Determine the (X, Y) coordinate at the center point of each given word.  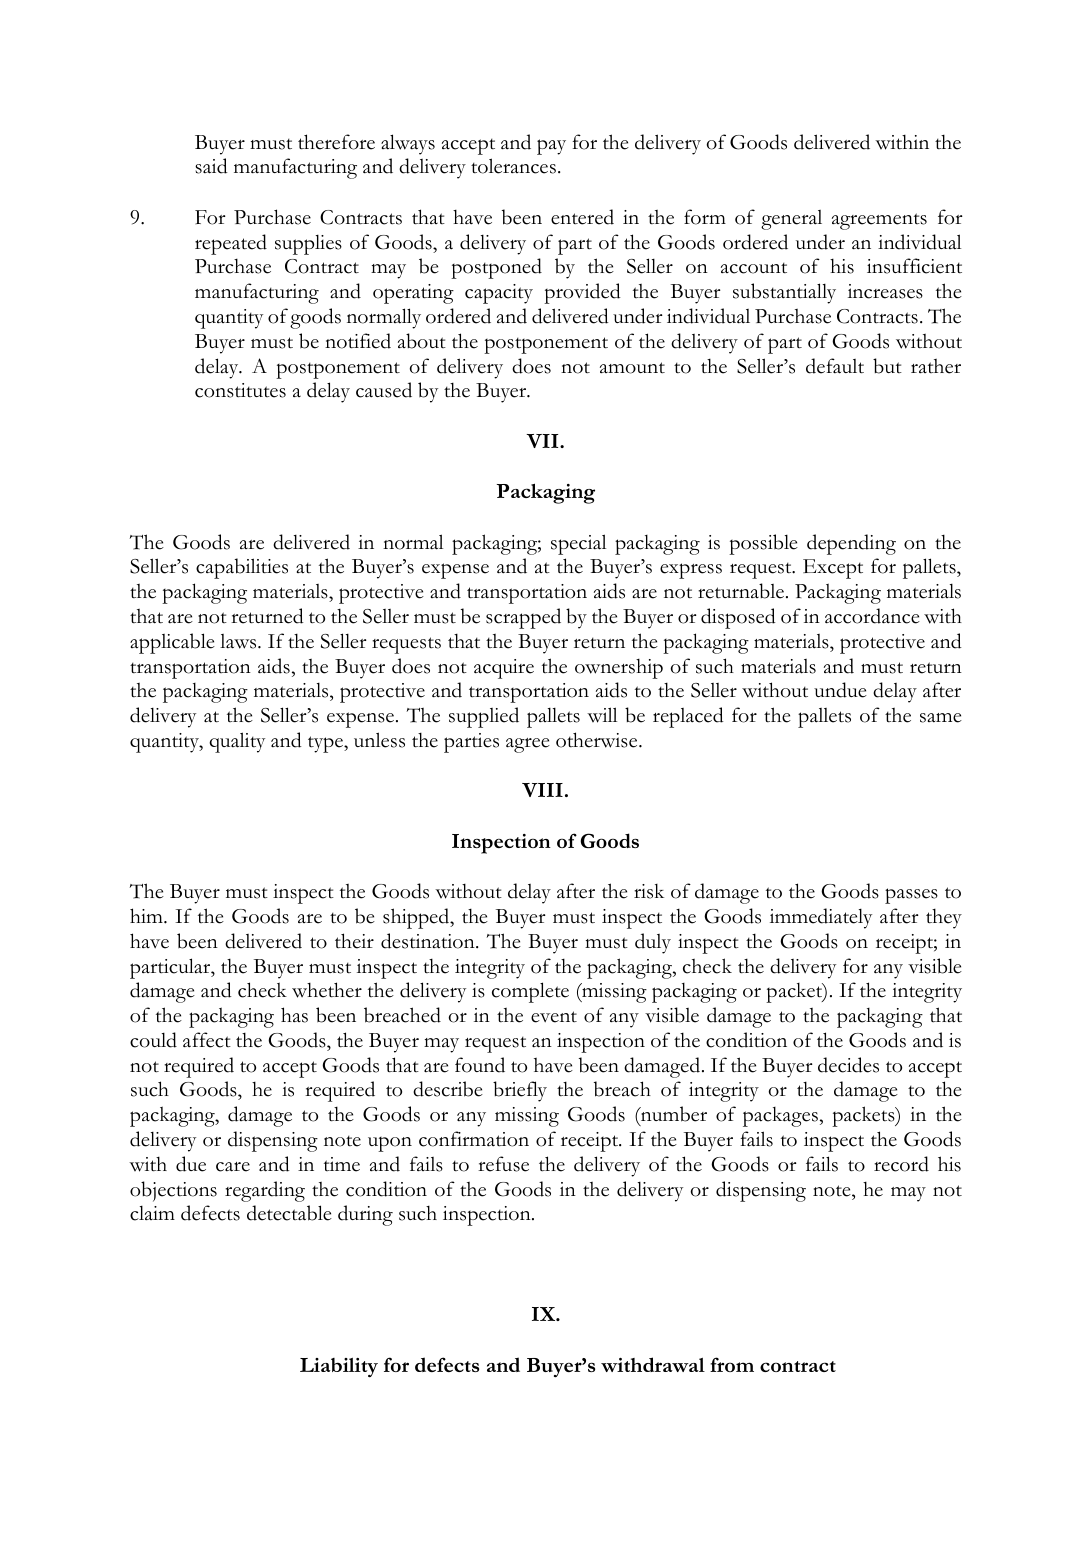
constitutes (240, 390)
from (732, 1364)
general (791, 220)
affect (207, 1040)
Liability (339, 1368)
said (211, 166)
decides (848, 1065)
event (554, 1017)
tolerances (513, 166)
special (578, 544)
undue (840, 690)
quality (237, 742)
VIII (542, 790)
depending (851, 544)
